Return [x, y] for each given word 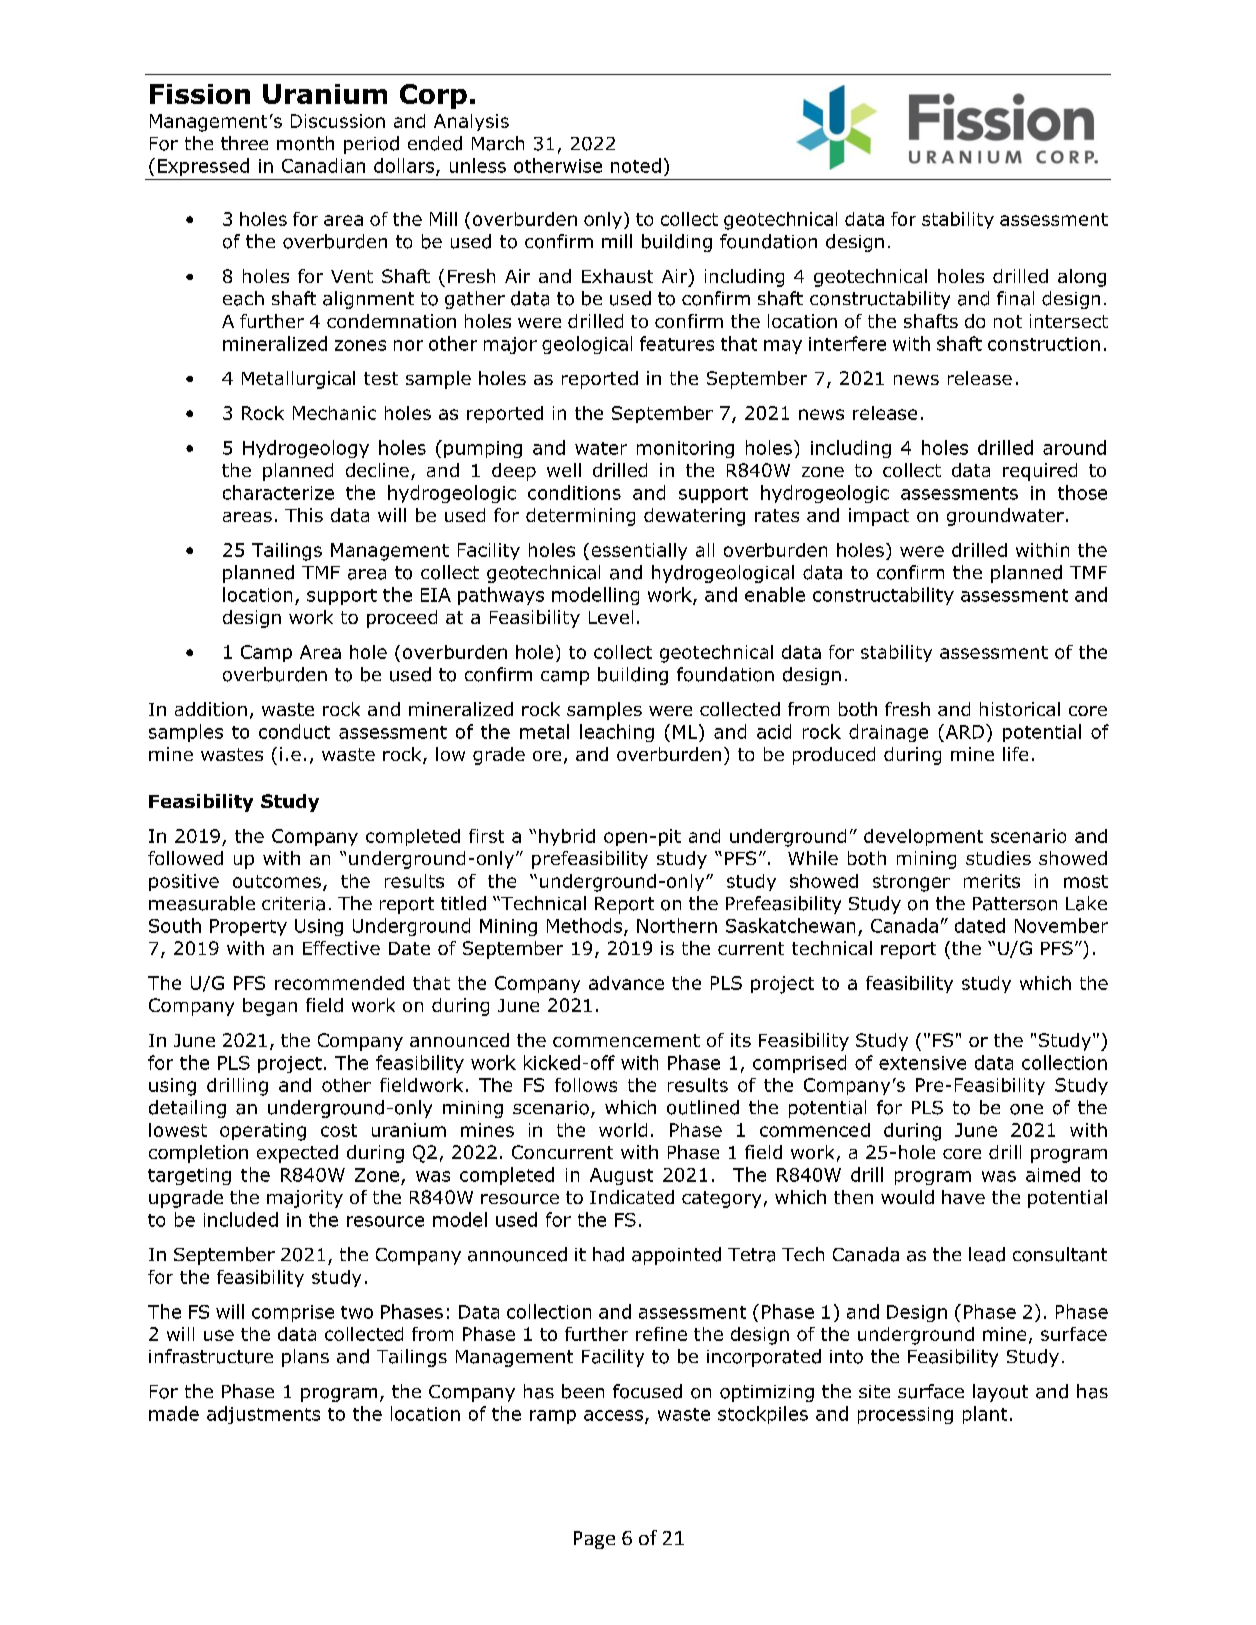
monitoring [685, 449]
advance [626, 983]
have [963, 1197]
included [241, 1219]
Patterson [1015, 904]
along [1082, 278]
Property [248, 927]
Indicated [632, 1197]
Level [611, 617]
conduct [294, 731]
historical [1020, 709]
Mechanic [334, 413]
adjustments [263, 1415]
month [305, 143]
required [1040, 472]
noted [636, 165]
